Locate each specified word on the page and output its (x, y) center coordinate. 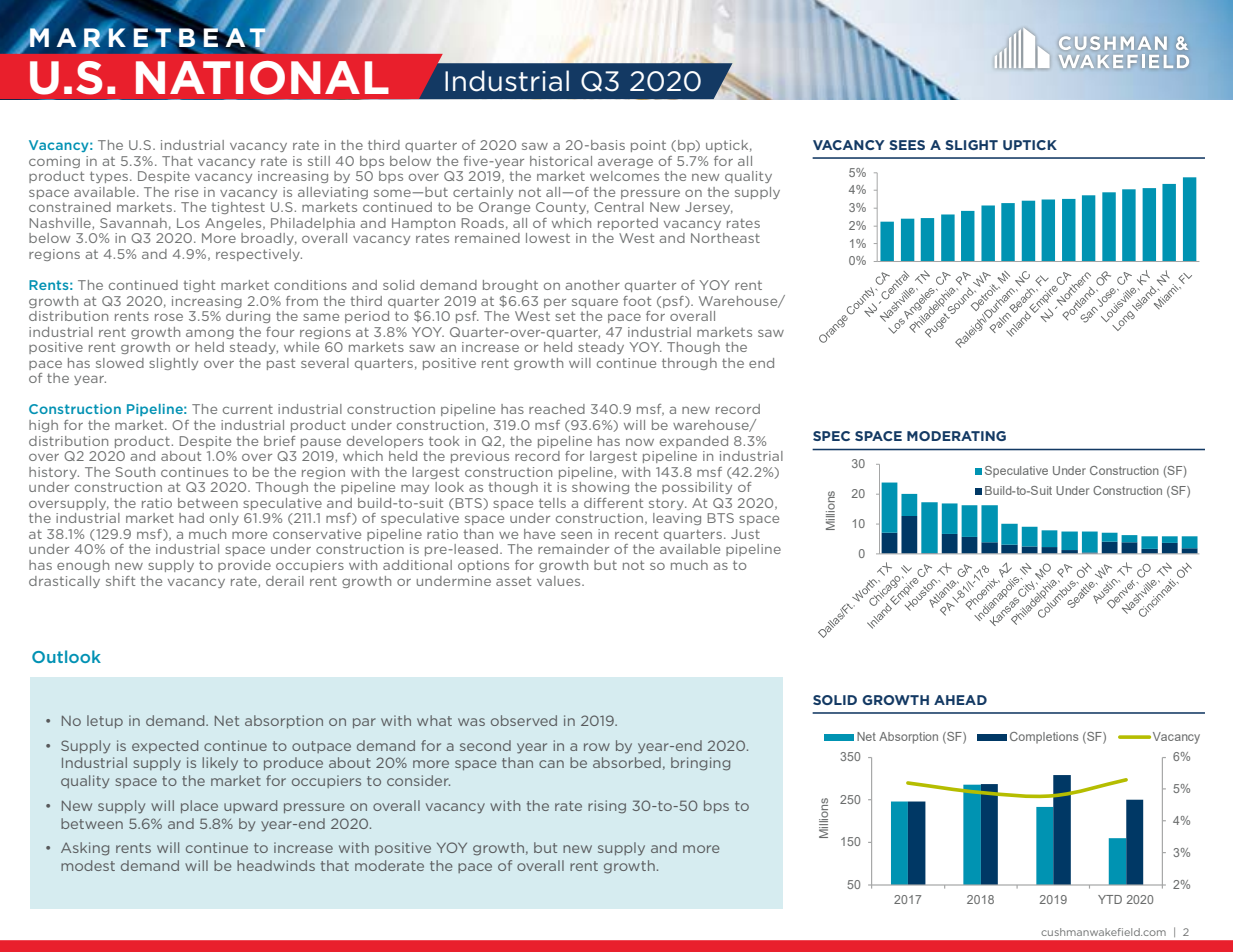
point (648, 146)
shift (120, 581)
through (689, 364)
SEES (907, 145)
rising (607, 807)
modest (88, 865)
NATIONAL (262, 78)
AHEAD (960, 700)
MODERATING (956, 436)
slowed (120, 363)
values (560, 581)
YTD (1110, 899)
